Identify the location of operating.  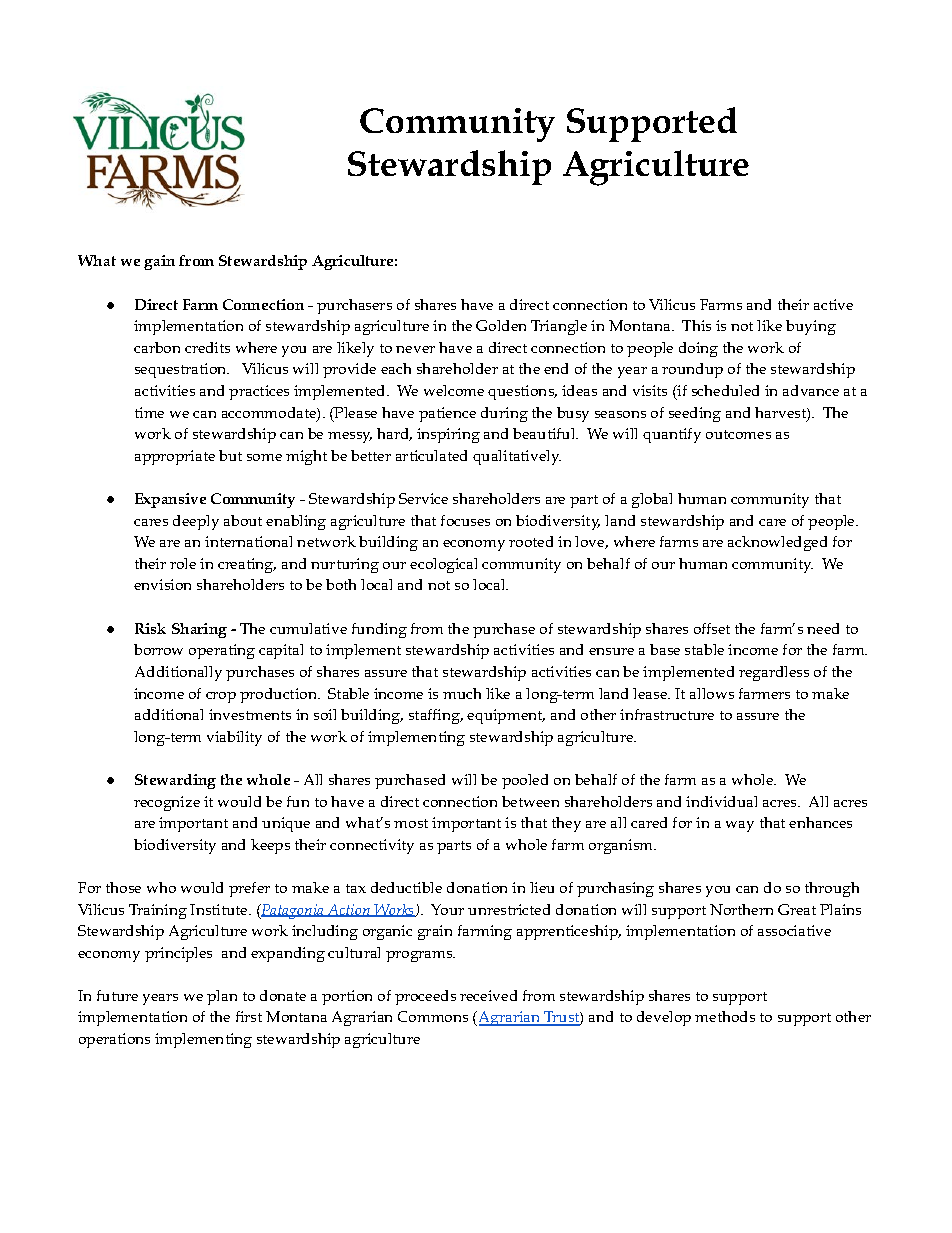
(222, 651).
